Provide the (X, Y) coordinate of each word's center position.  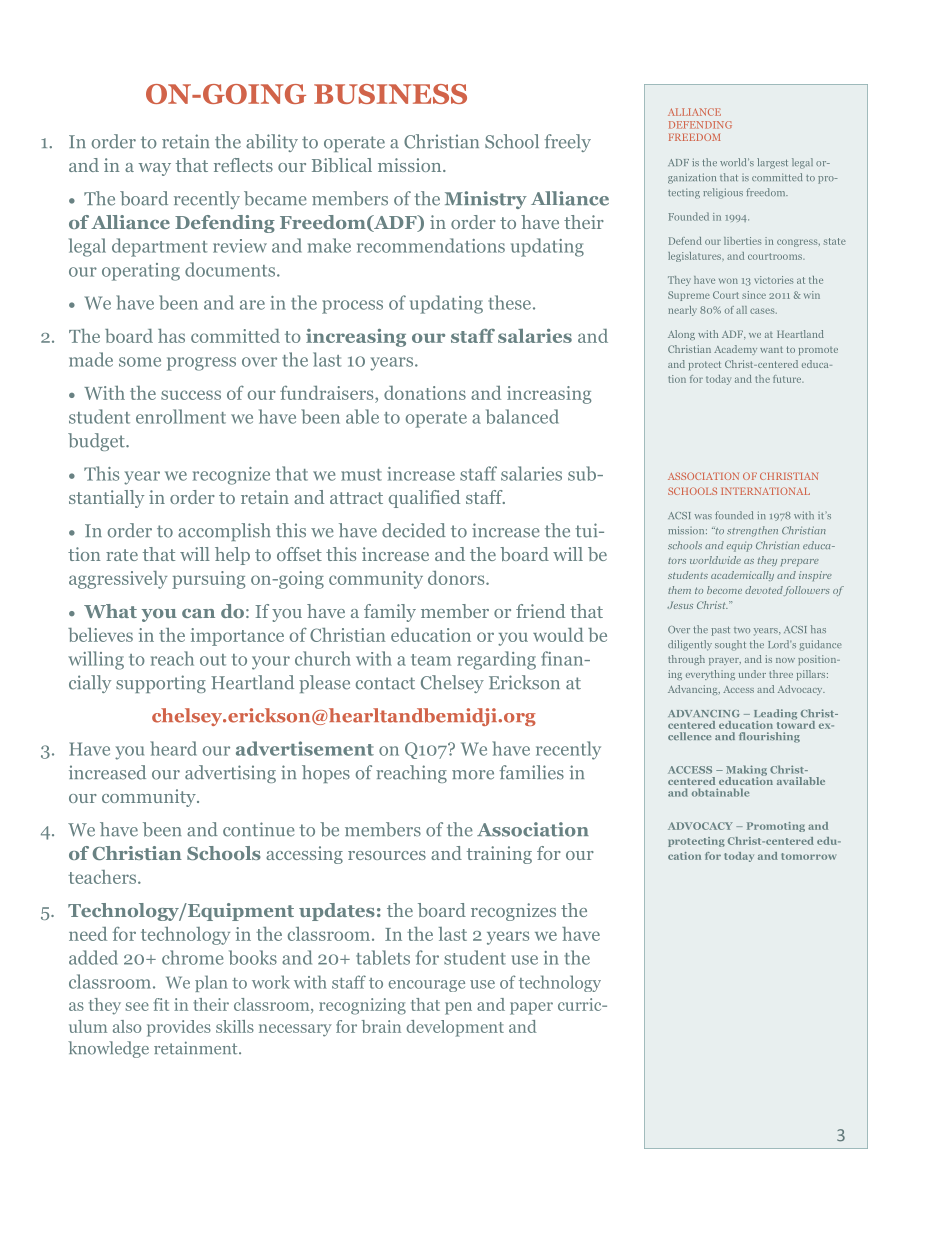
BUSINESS (390, 94)
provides (179, 1028)
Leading (775, 715)
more (473, 775)
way (154, 169)
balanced (522, 416)
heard (173, 748)
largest (772, 163)
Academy (735, 350)
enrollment (181, 416)
